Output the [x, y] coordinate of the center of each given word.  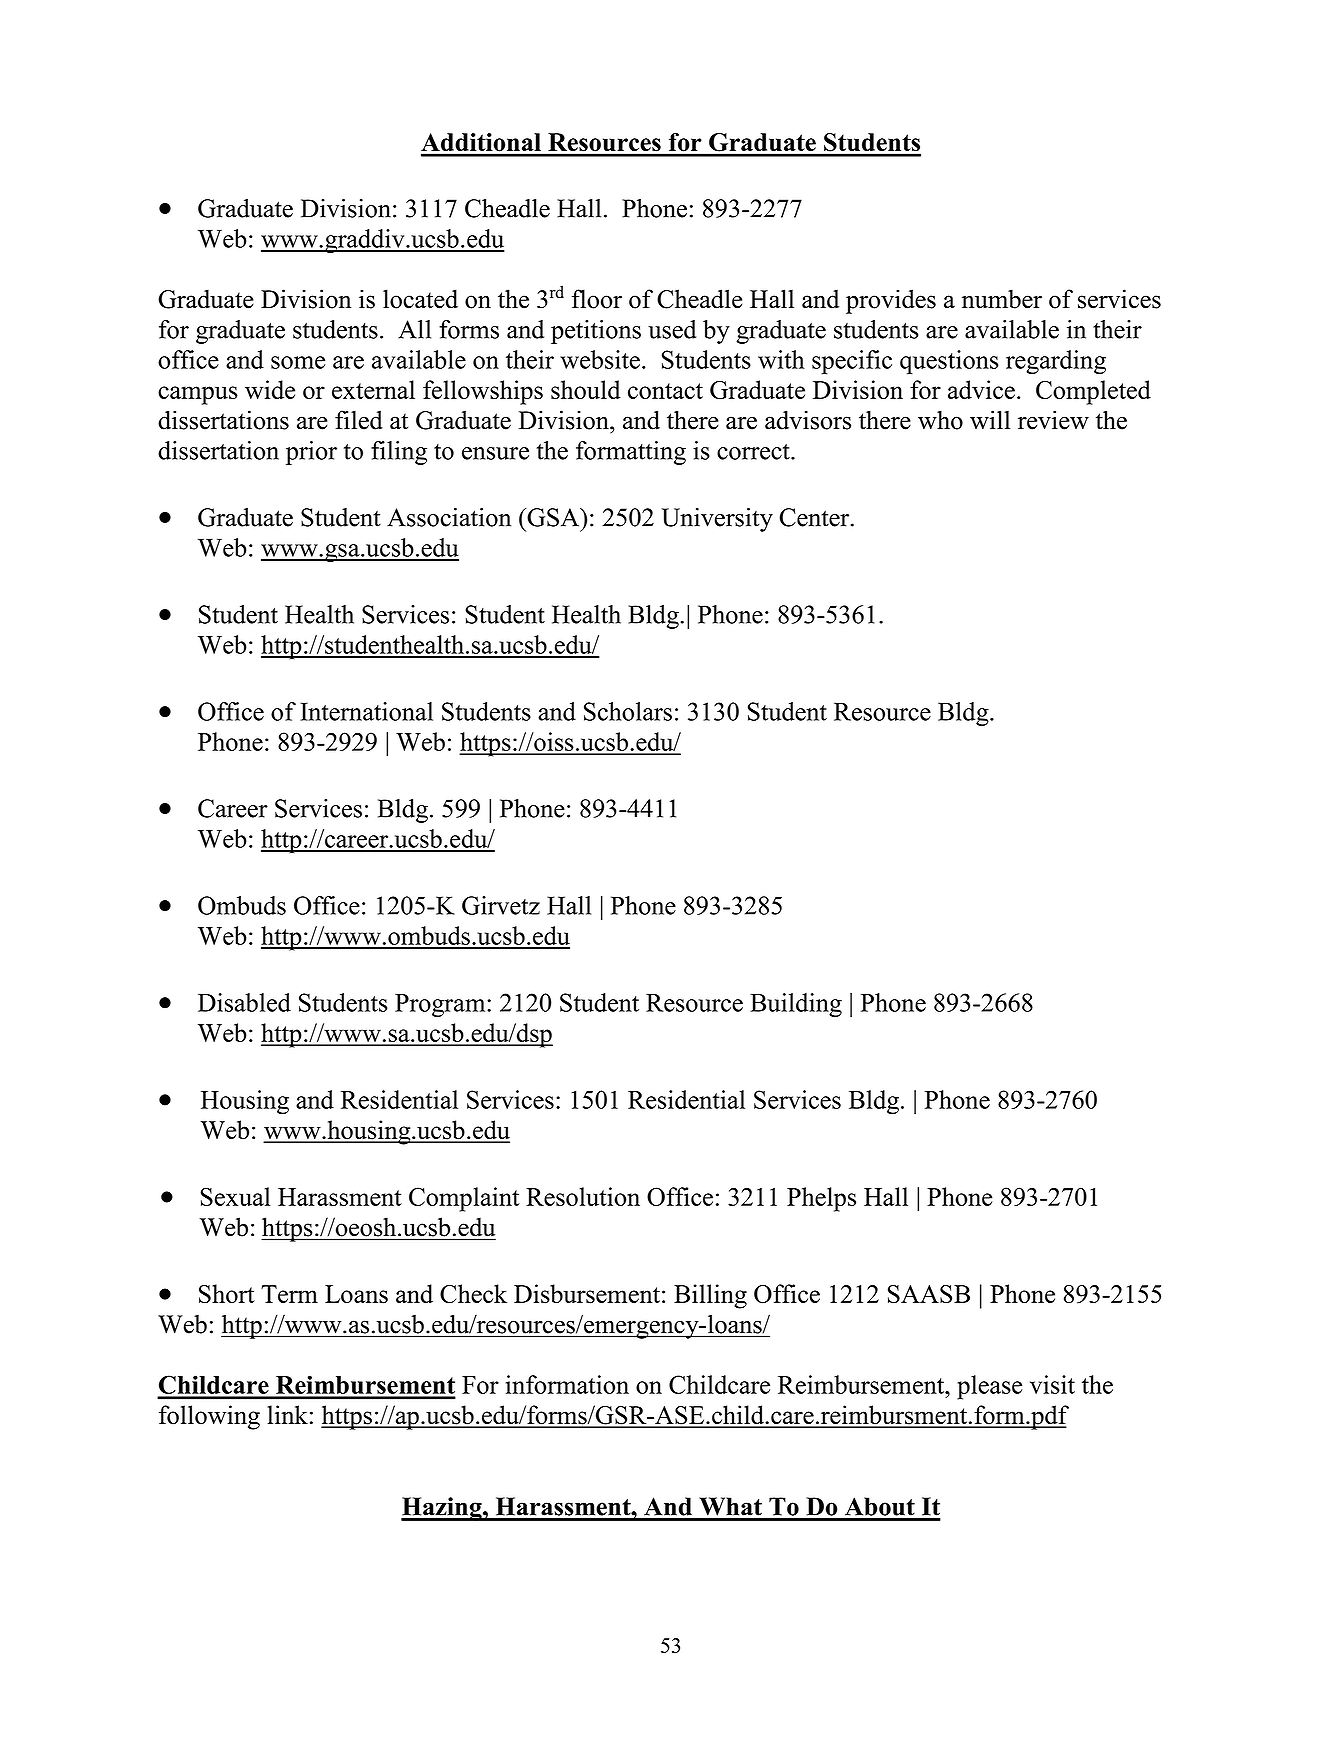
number [1002, 299]
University [717, 520]
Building [796, 1005]
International [366, 711]
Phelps [821, 1199]
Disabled [244, 1002]
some [298, 362]
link [287, 1414]
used [672, 329]
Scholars [628, 711]
